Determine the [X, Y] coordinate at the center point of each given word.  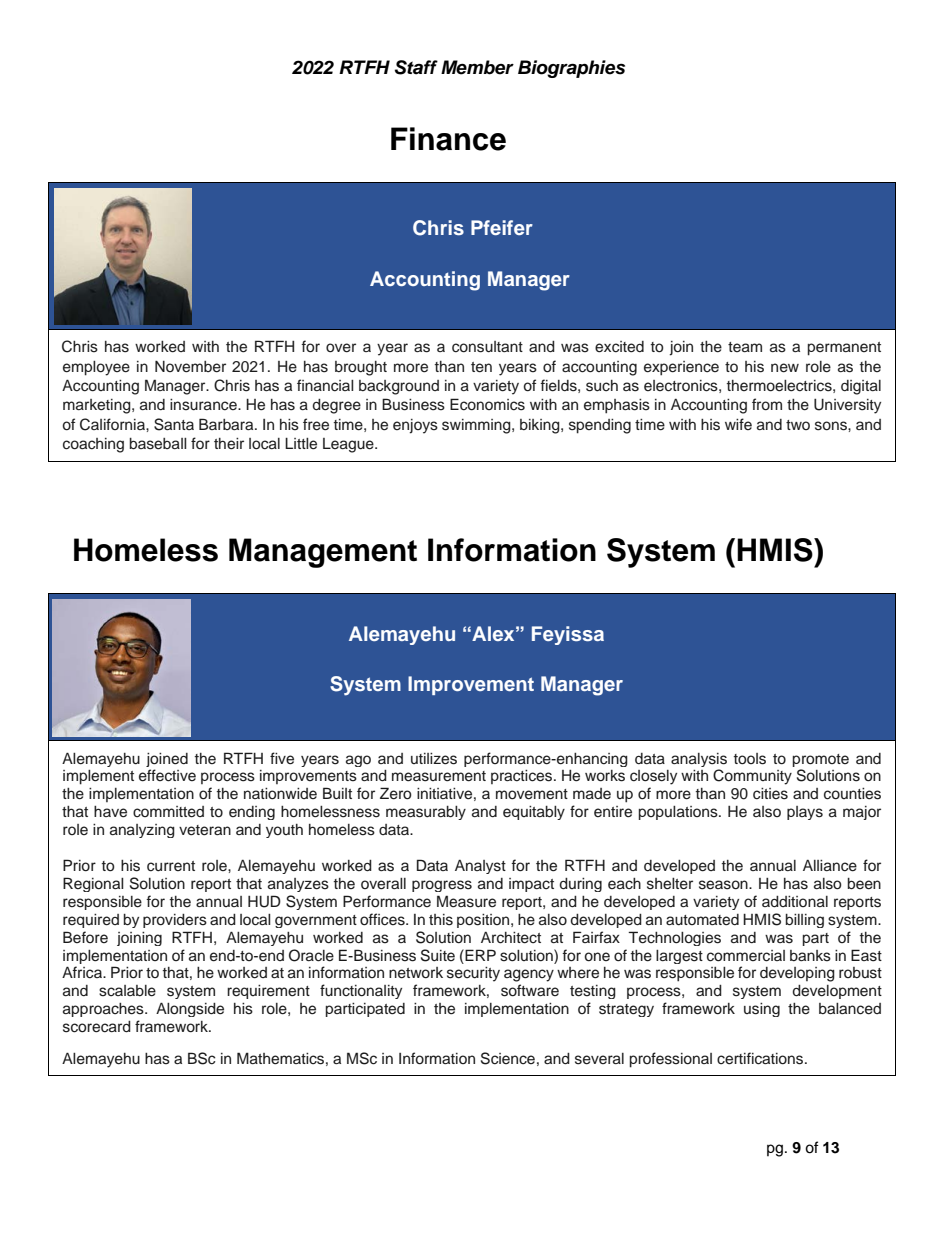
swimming [477, 426]
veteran [205, 830]
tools [750, 759]
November [190, 367]
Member [477, 67]
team [745, 347]
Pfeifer [502, 227]
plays [805, 813]
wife [738, 424]
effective [167, 775]
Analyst [480, 867]
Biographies [571, 69]
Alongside [190, 1009]
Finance [448, 139]
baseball [157, 444]
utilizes [434, 759]
